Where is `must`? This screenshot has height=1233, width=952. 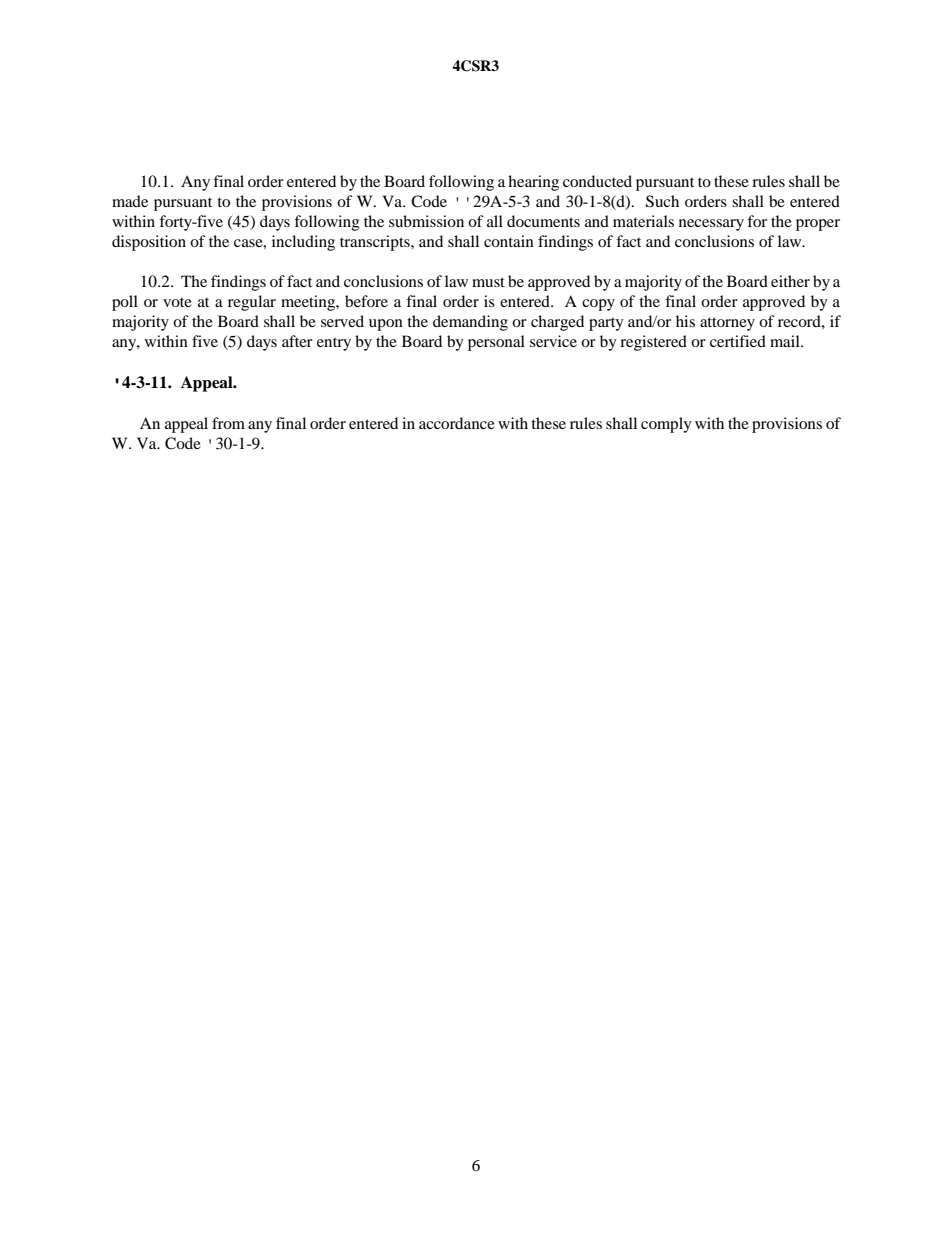 must is located at coordinates (488, 282).
